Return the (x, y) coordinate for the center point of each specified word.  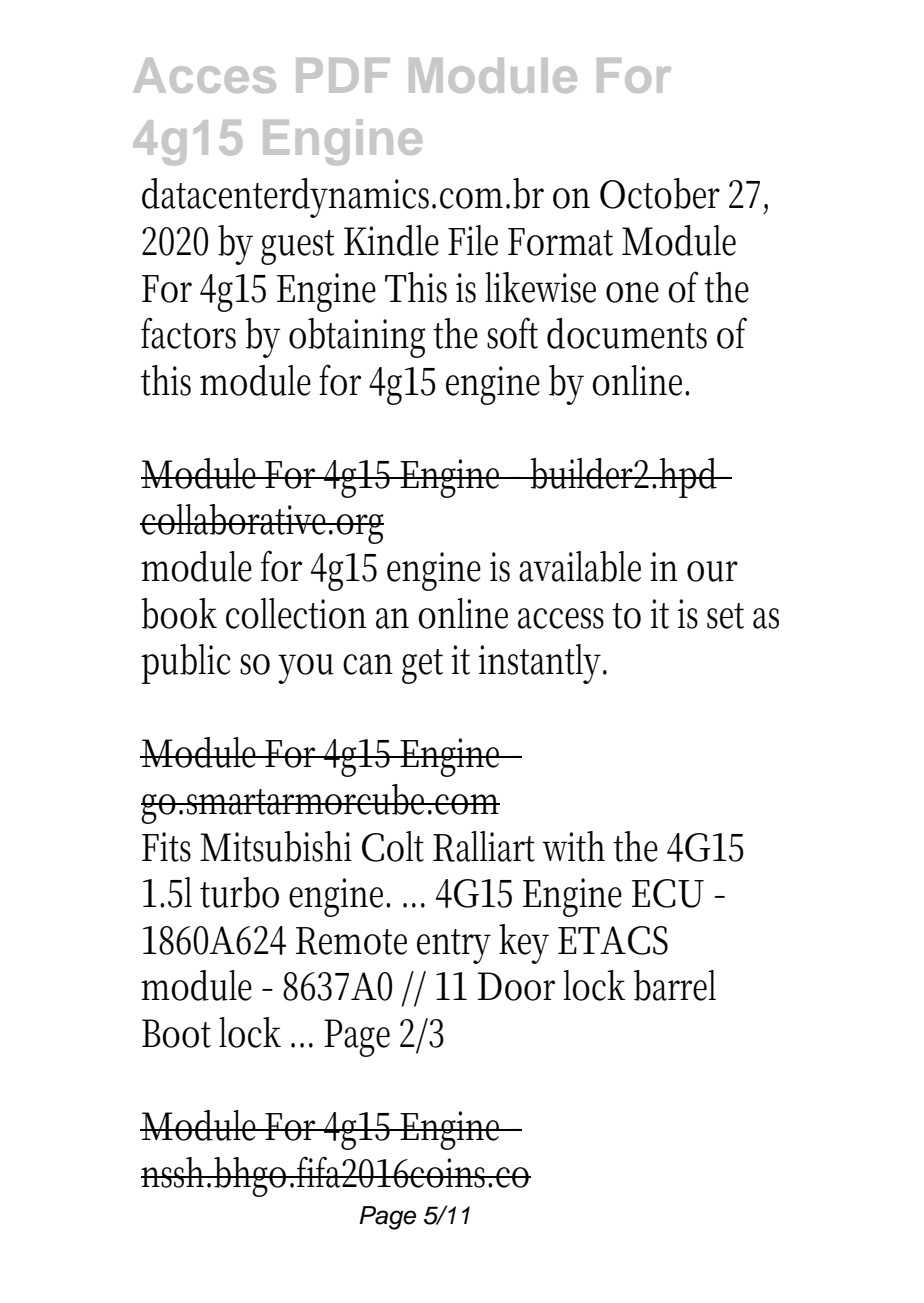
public (186, 664)
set (725, 616)
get (422, 666)
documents (627, 333)
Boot (176, 1033)
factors (188, 333)
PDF (343, 75)
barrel (675, 985)
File (473, 240)
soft (512, 333)
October (660, 193)
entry (454, 946)
